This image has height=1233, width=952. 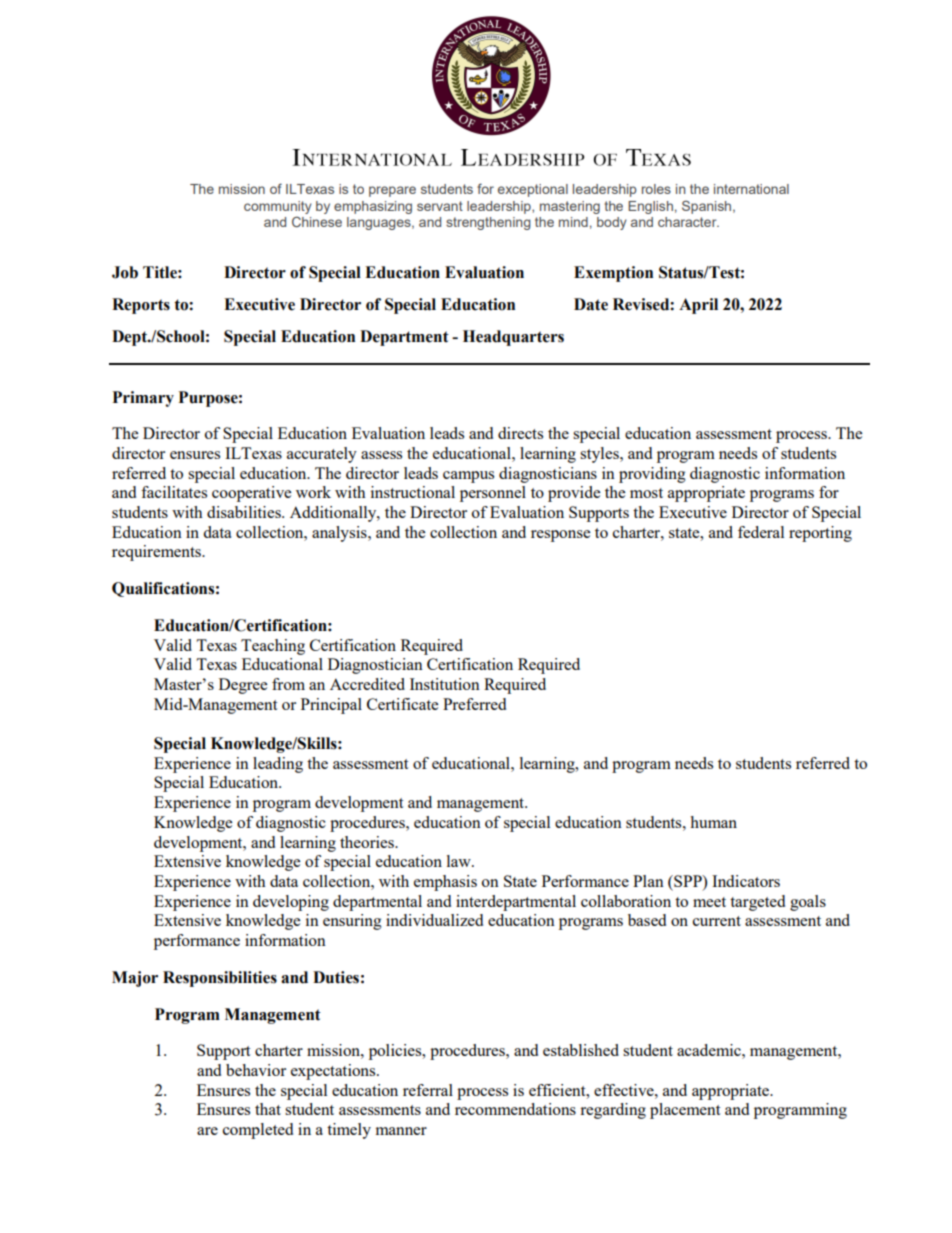 I want to click on human, so click(x=713, y=822).
